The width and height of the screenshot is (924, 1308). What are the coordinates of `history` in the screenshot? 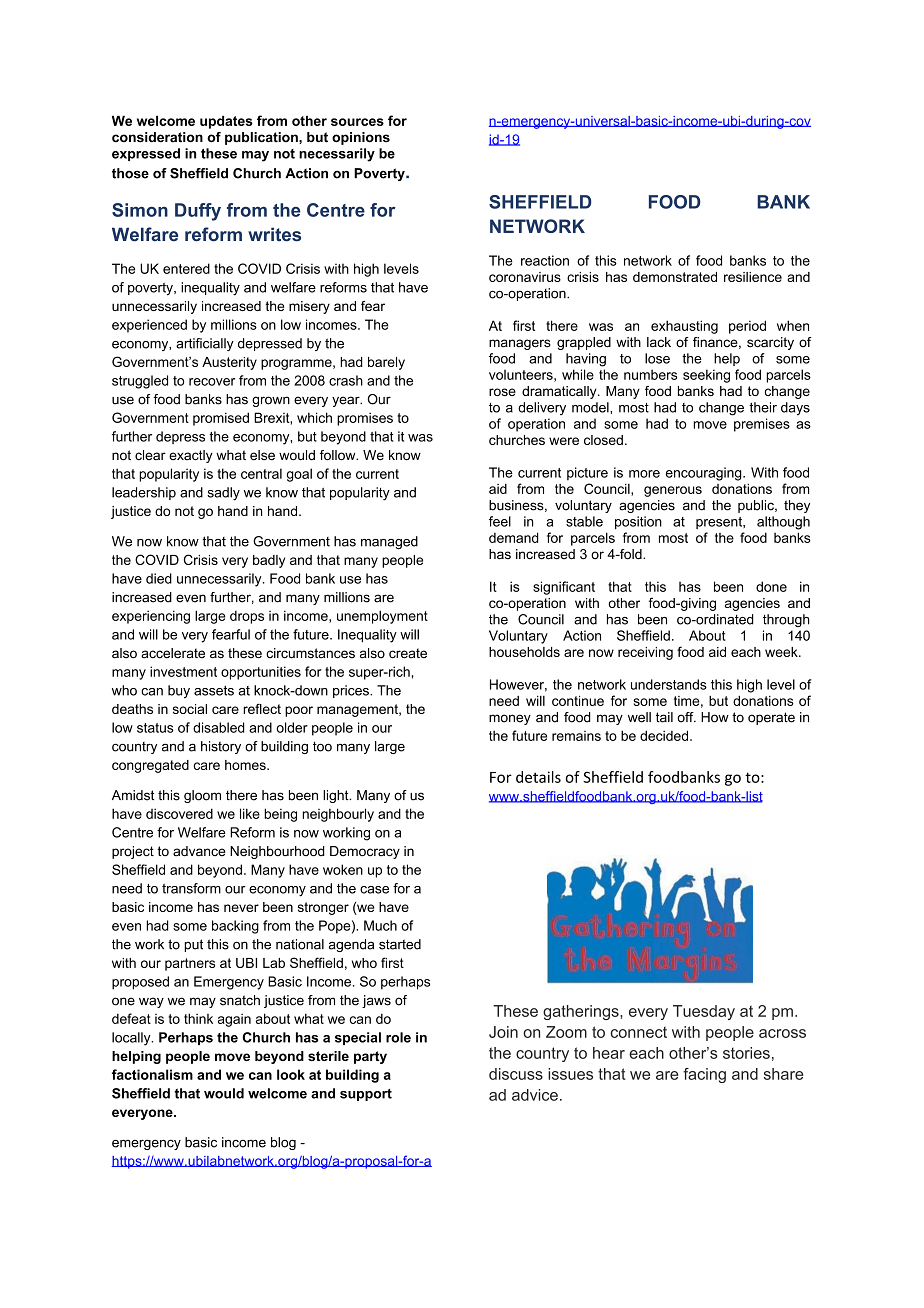 It's located at (221, 747).
